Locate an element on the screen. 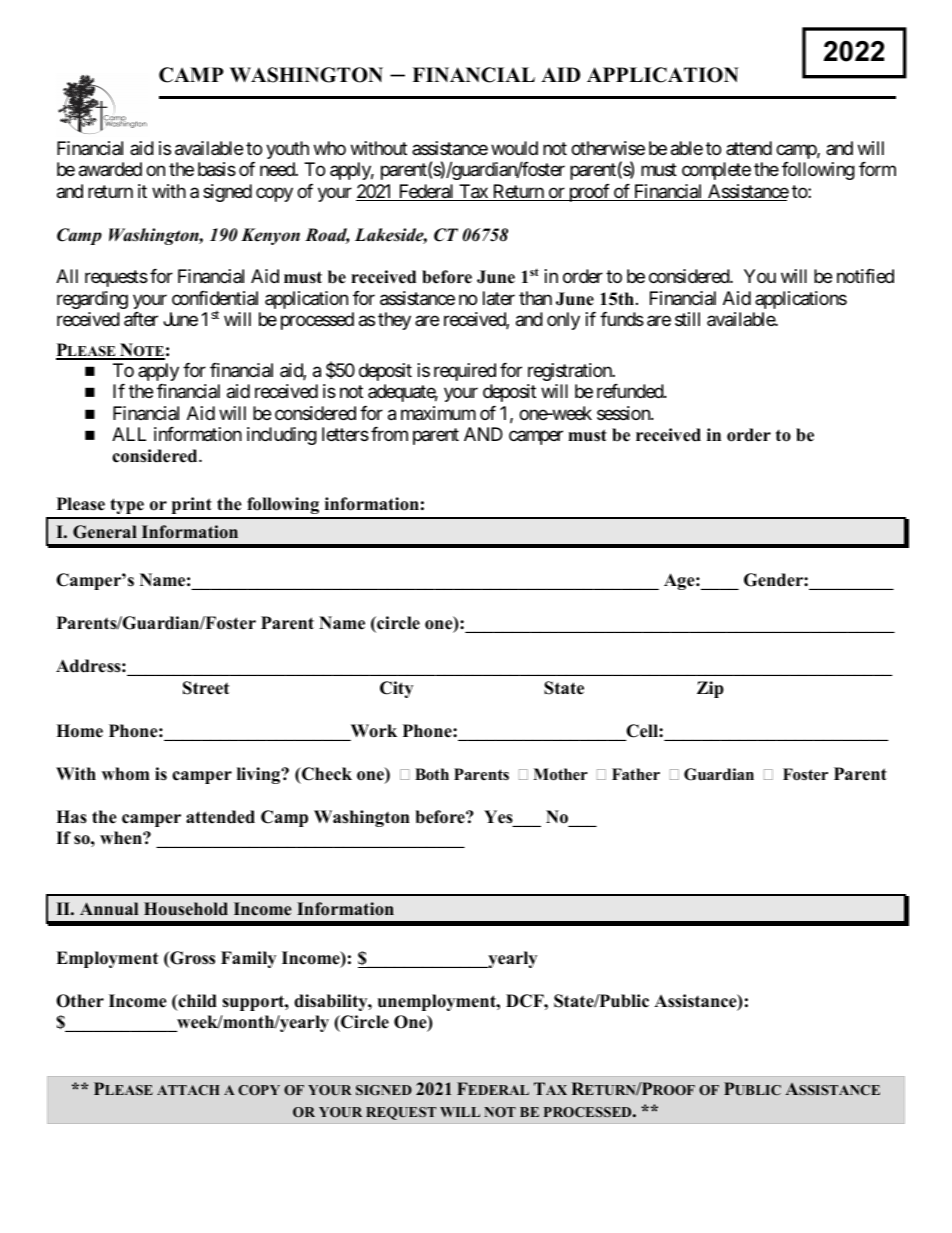  Street is located at coordinates (206, 688).
